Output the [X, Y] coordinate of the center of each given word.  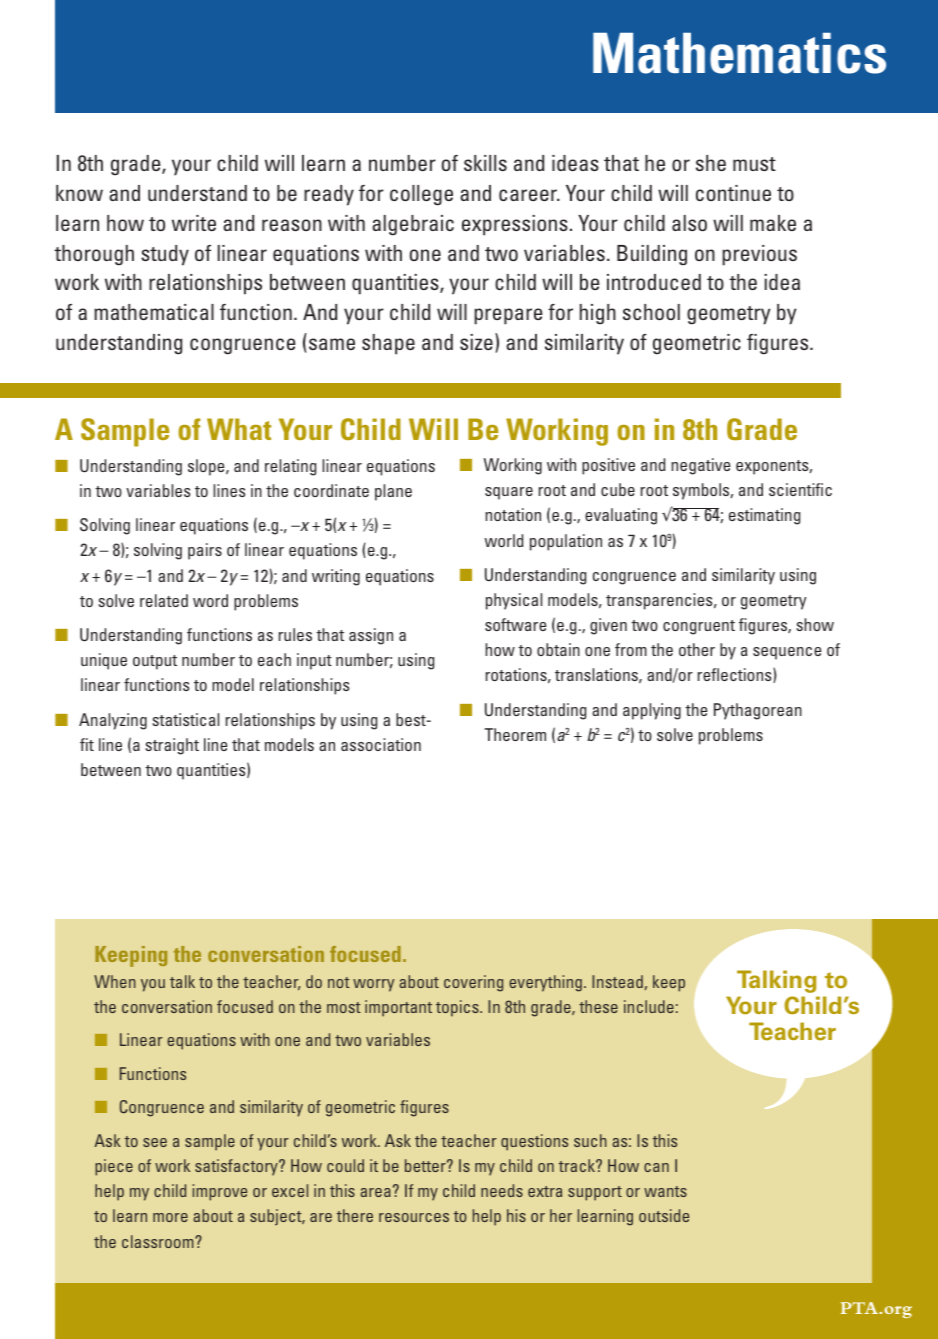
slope [207, 467]
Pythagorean [758, 711]
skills [485, 163]
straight [172, 746]
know [79, 193]
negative [700, 466]
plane [393, 492]
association [381, 744]
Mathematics [739, 53]
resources [414, 1217]
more [170, 1217]
